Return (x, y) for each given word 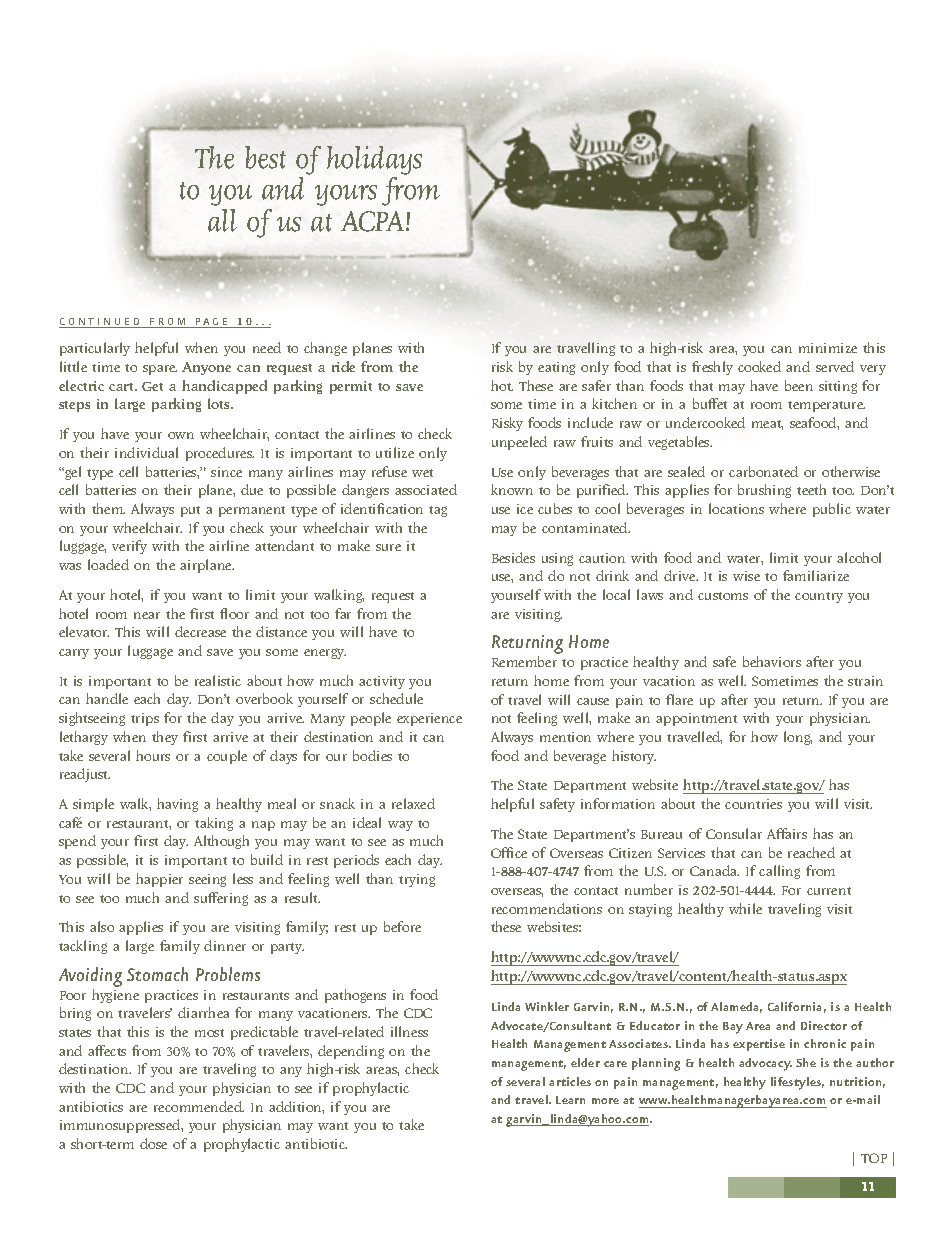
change (325, 349)
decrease (200, 631)
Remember (524, 661)
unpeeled (519, 443)
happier (159, 880)
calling (779, 872)
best (265, 157)
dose (153, 1143)
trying (417, 880)
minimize (828, 348)
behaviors (772, 661)
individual (146, 452)
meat (767, 425)
